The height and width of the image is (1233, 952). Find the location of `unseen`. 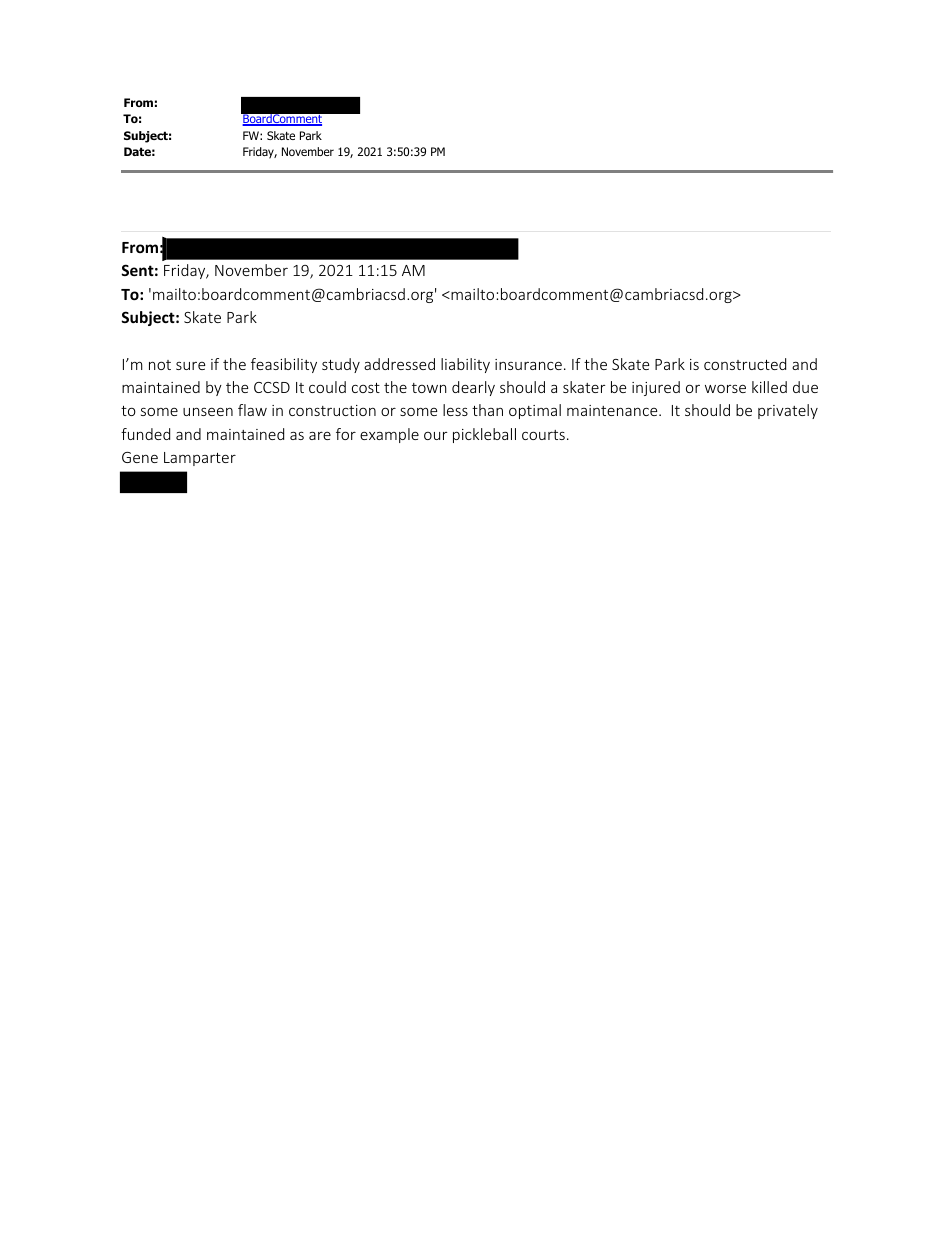

unseen is located at coordinates (208, 411).
